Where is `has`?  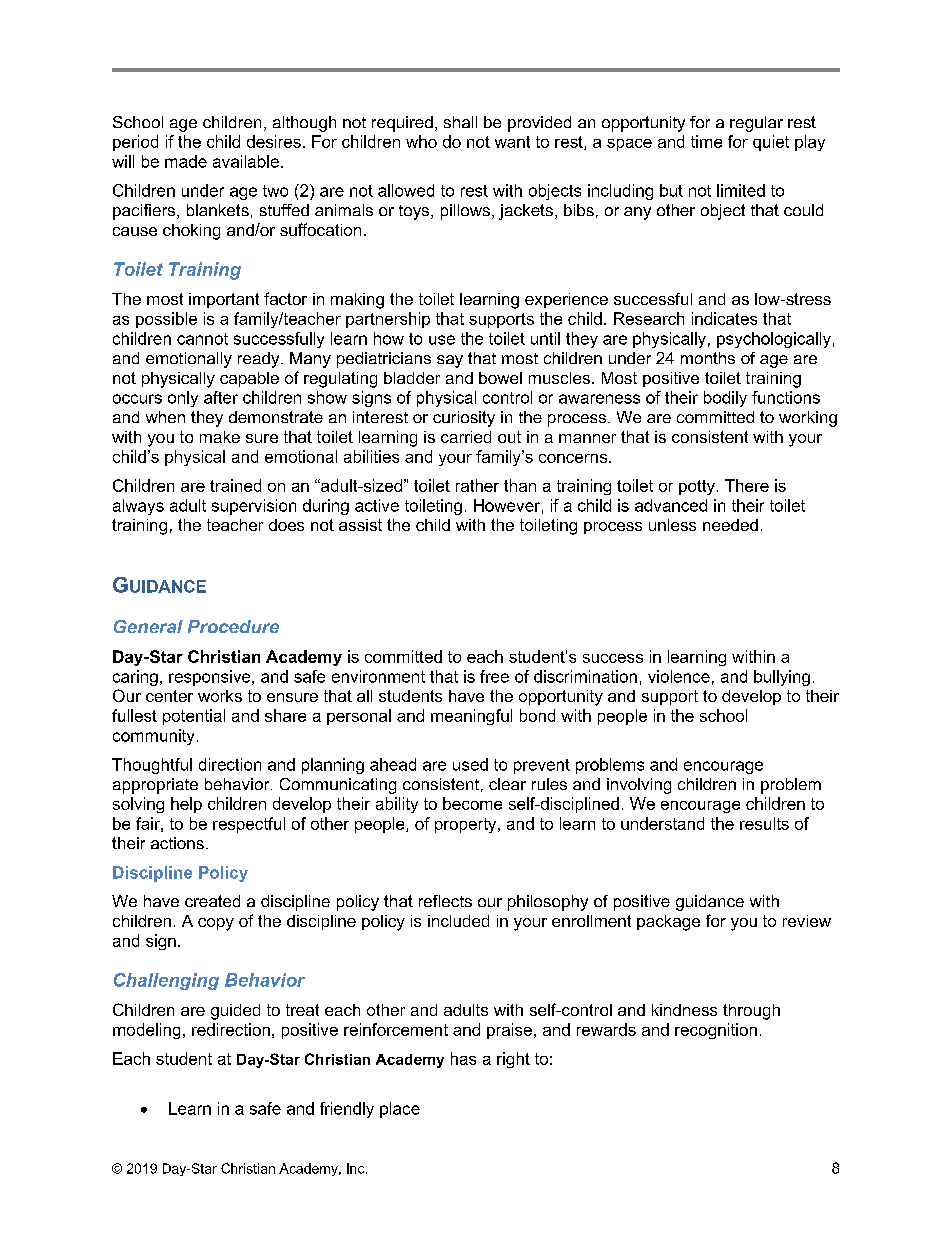 has is located at coordinates (463, 1058).
